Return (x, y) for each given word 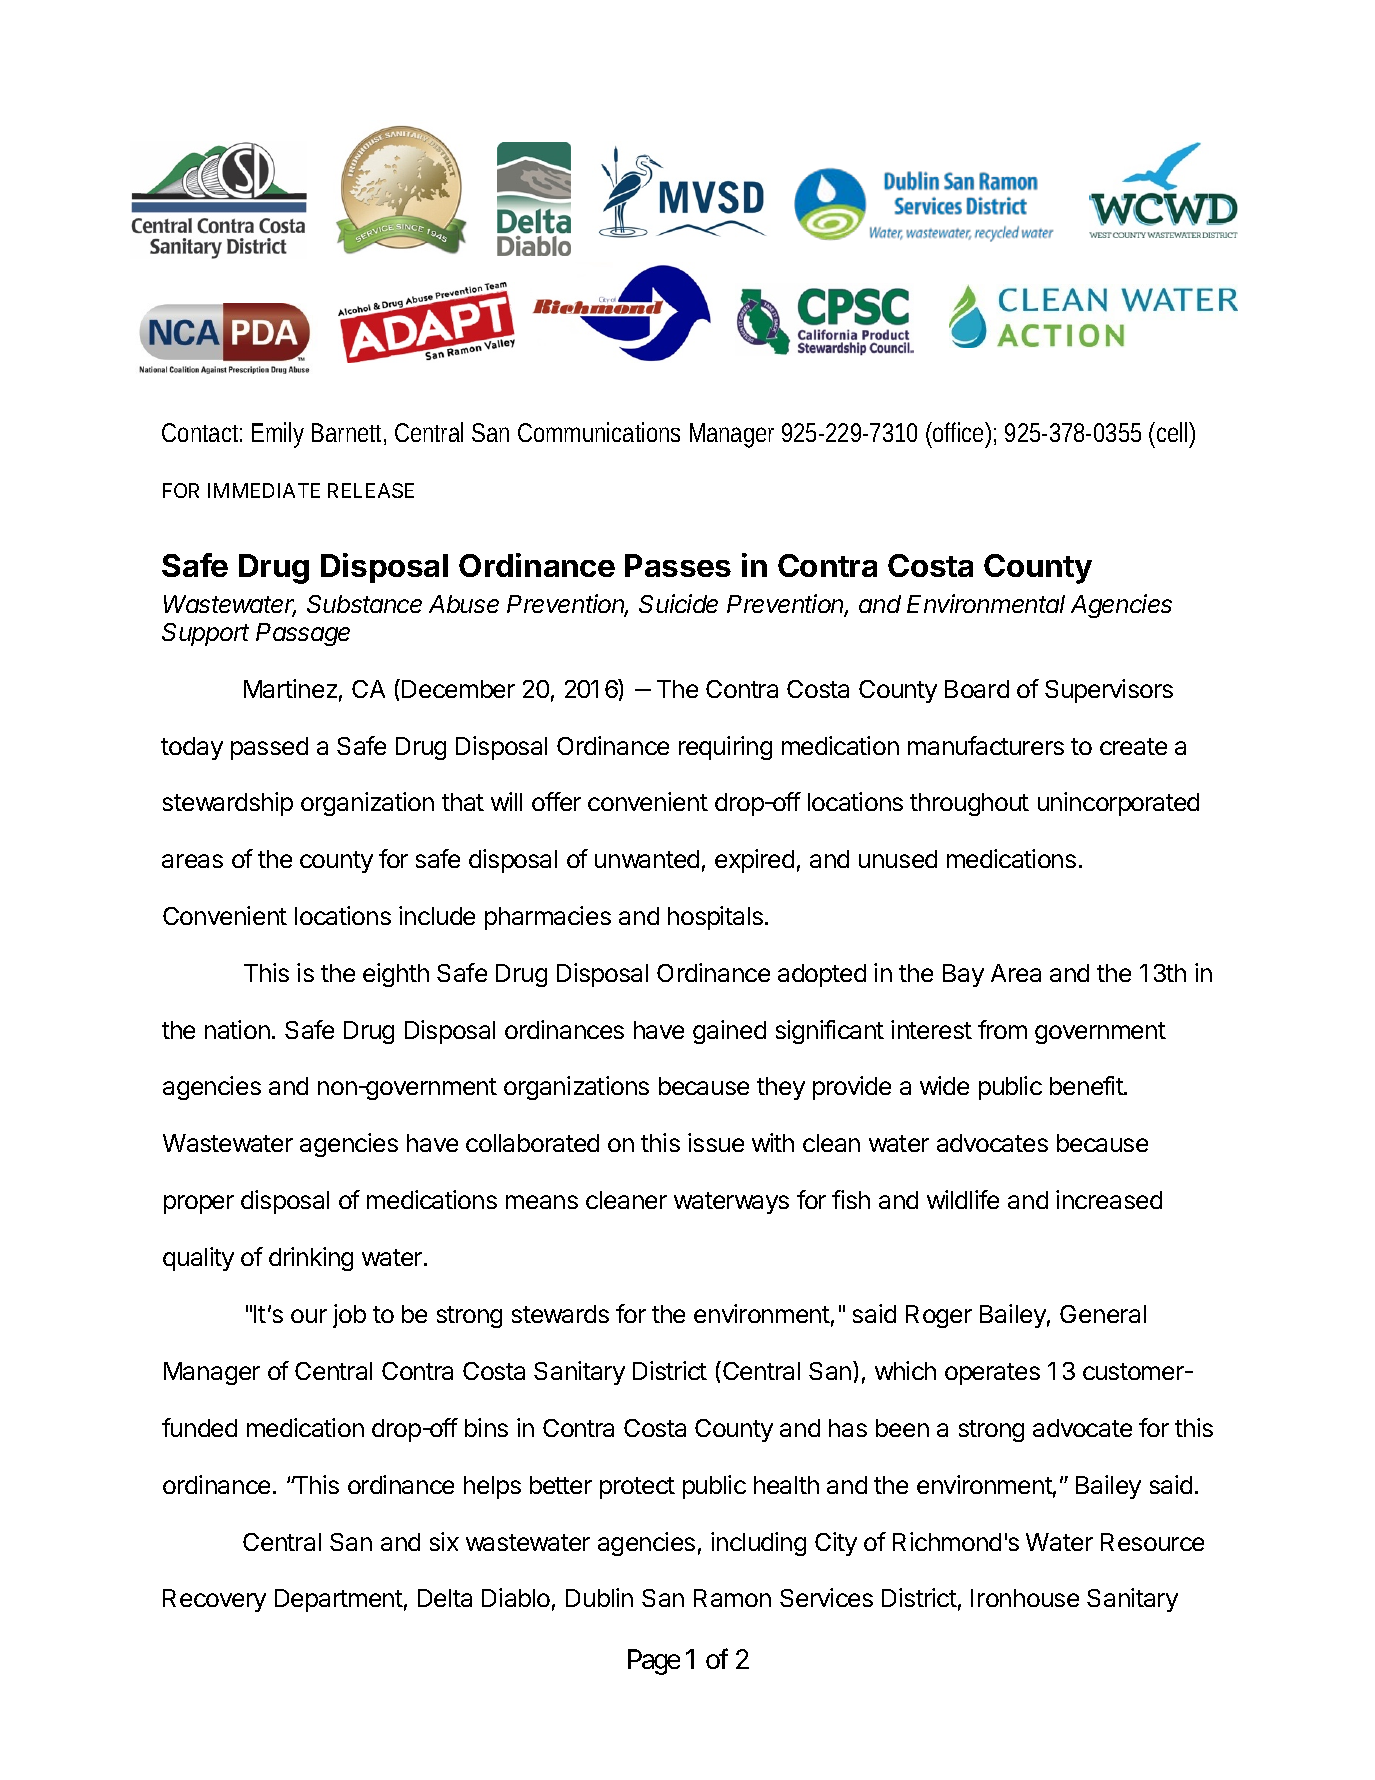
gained (729, 1032)
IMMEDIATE (264, 490)
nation (237, 1029)
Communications (599, 432)
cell (1174, 432)
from (1002, 1029)
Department (339, 1600)
